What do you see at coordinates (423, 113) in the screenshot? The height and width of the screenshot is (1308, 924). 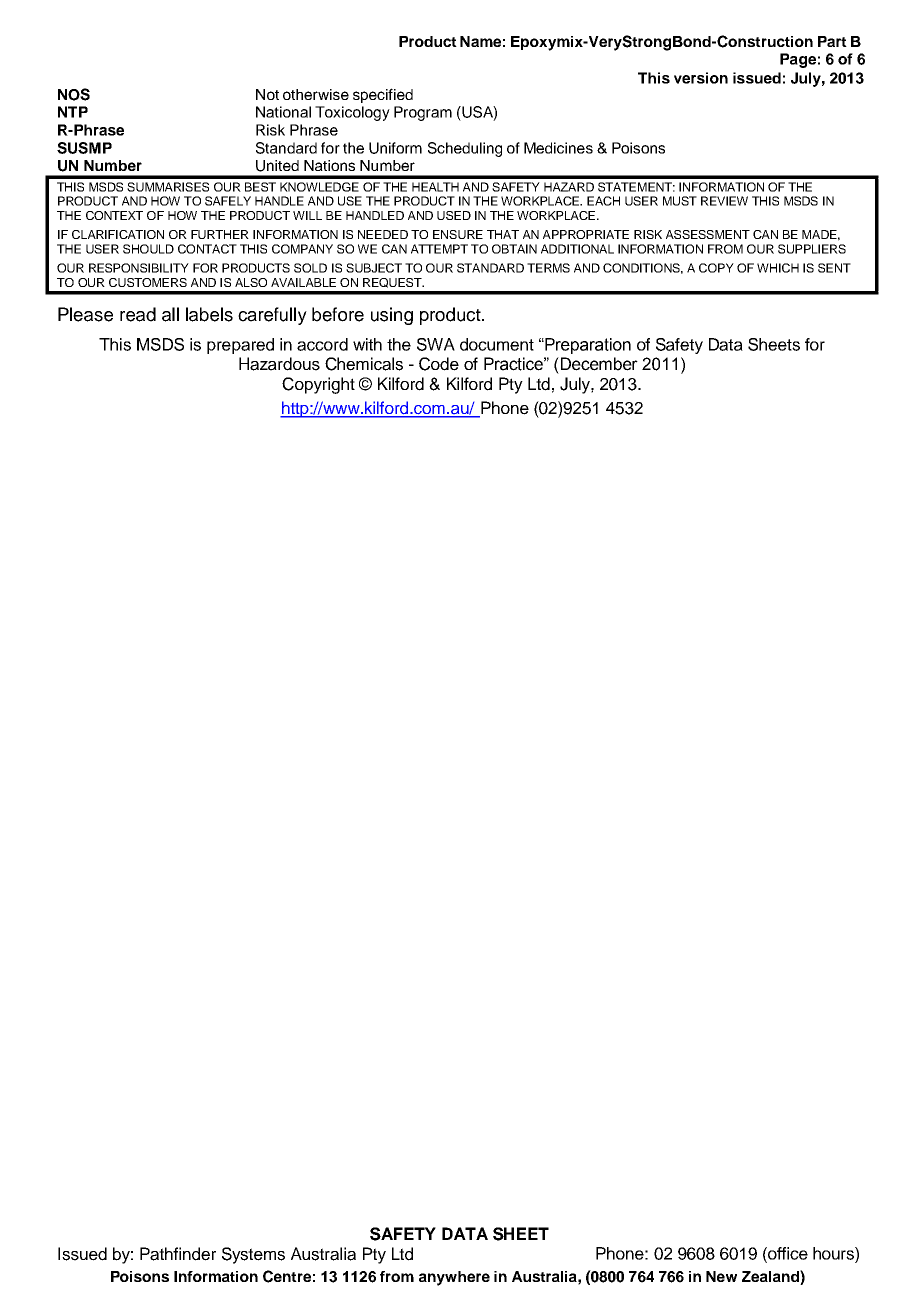 I see `Program` at bounding box center [423, 113].
